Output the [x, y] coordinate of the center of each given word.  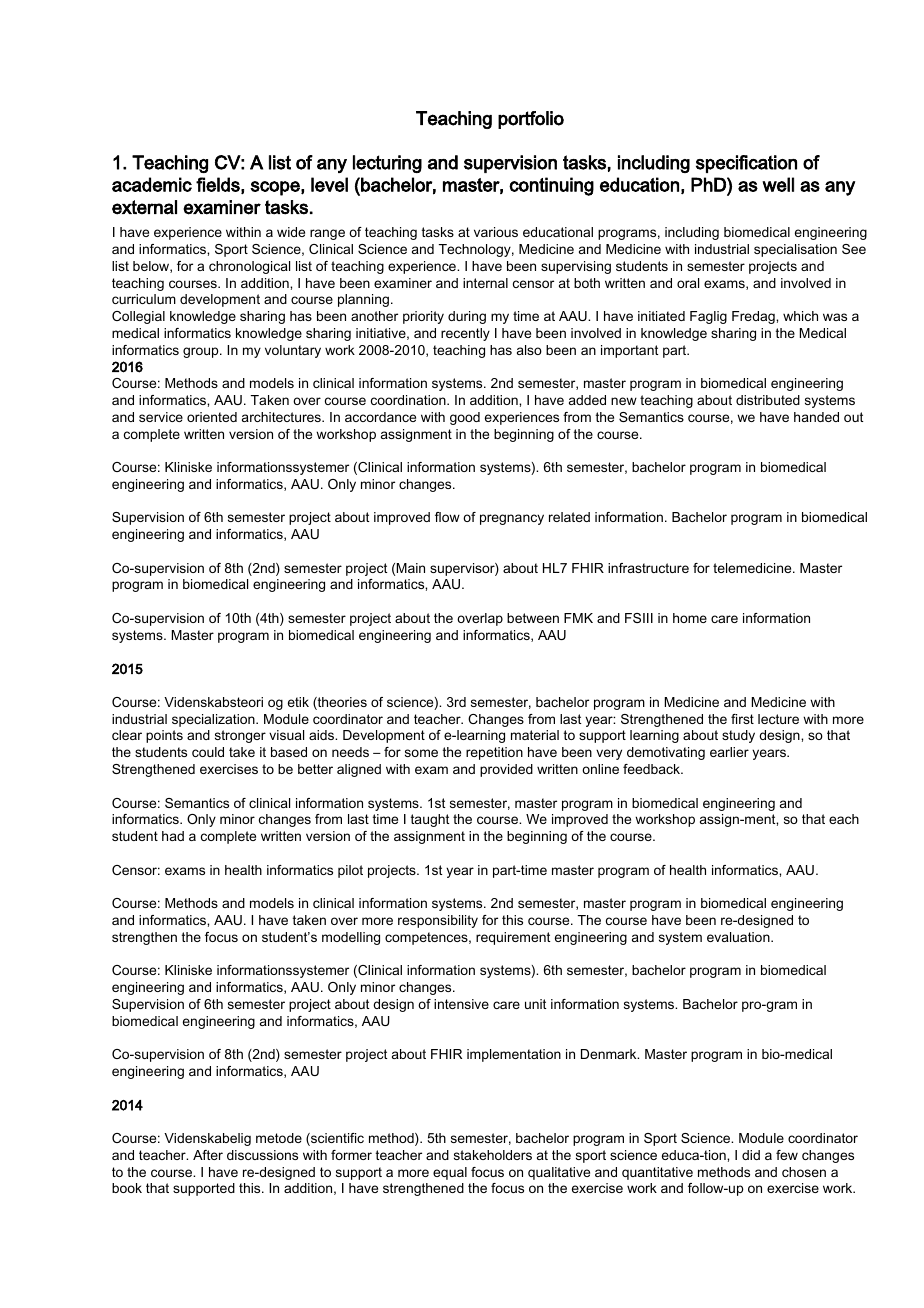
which [800, 316]
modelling [351, 938]
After [208, 1155]
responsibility [438, 921]
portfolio [531, 120]
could [208, 752]
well [778, 184]
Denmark [610, 1054]
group [202, 352]
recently [465, 334]
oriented [212, 417]
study [738, 736]
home [690, 618]
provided [506, 770]
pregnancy [512, 519]
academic [152, 184]
